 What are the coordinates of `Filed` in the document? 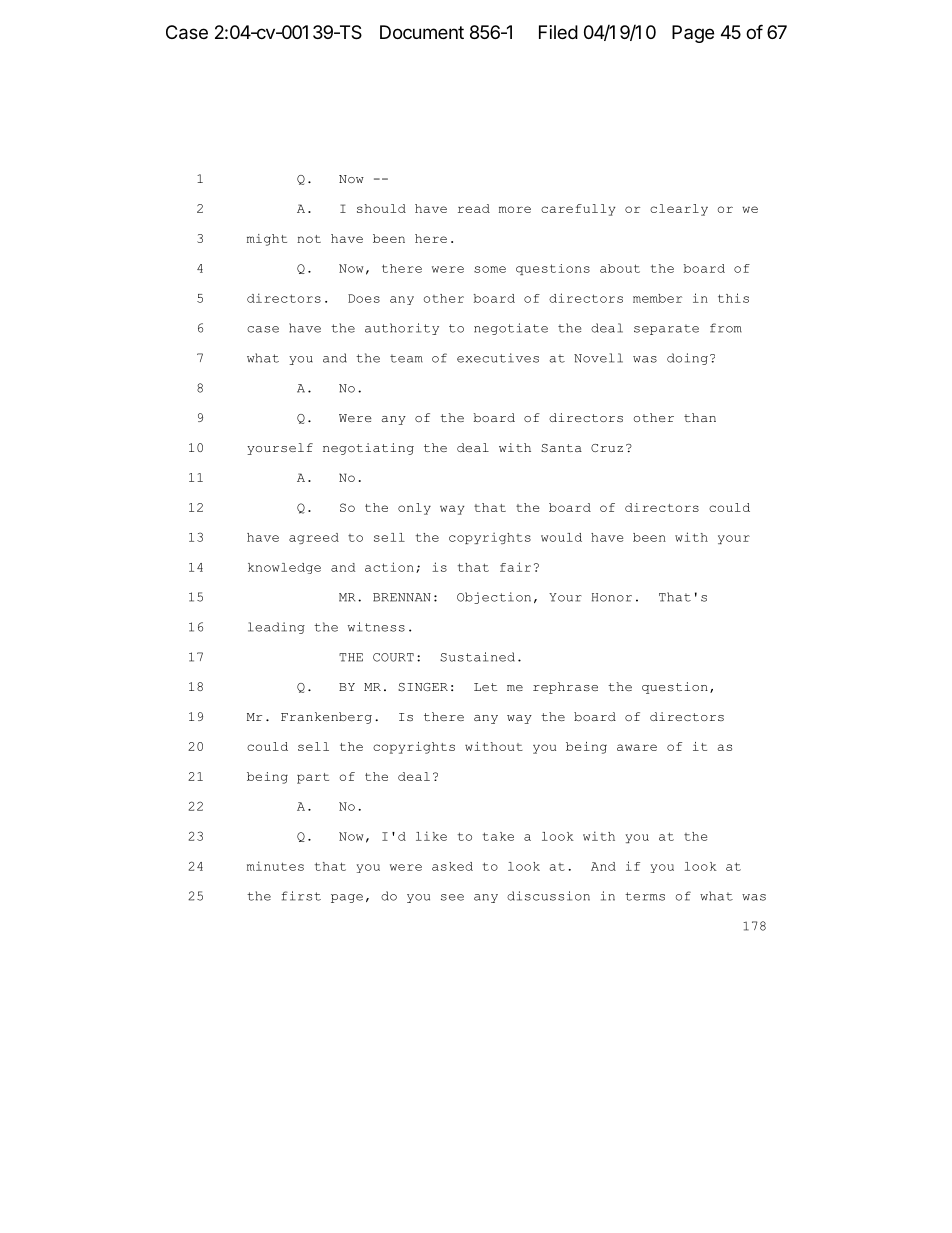 It's located at (558, 32).
